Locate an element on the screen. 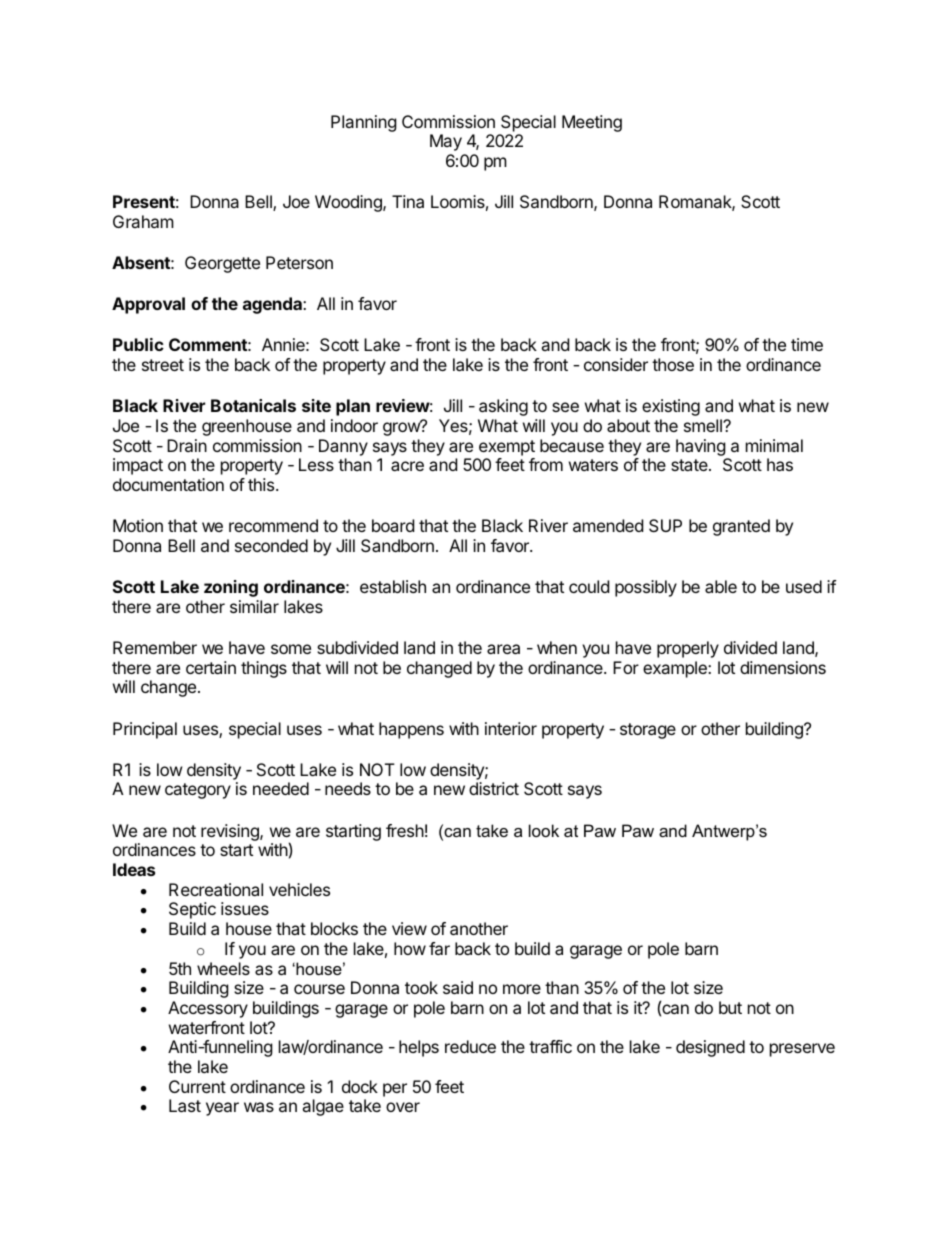 Image resolution: width=952 pixels, height=1233 pixels. exempt is located at coordinates (507, 448).
